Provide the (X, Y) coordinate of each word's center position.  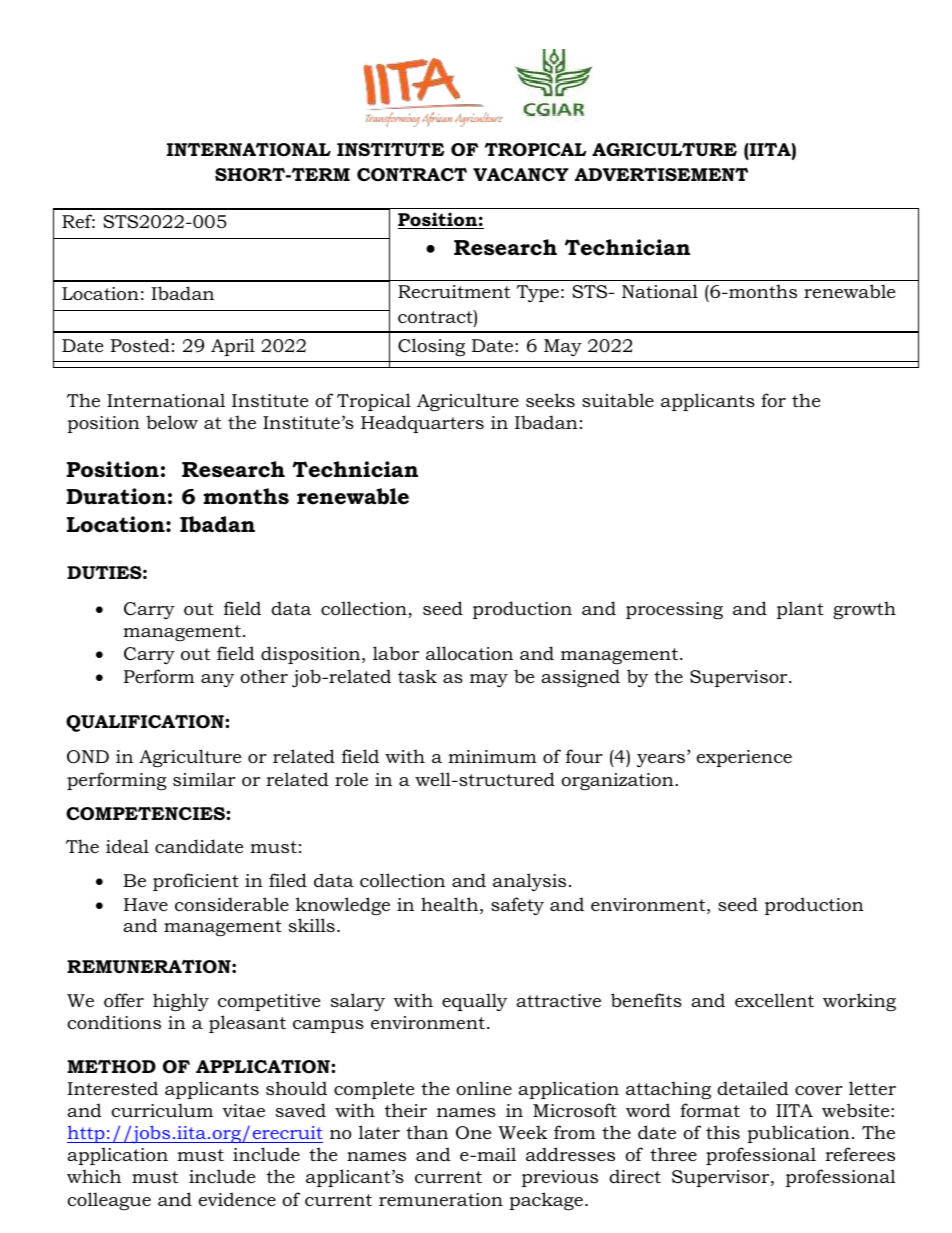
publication (798, 1134)
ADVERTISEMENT (661, 175)
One (473, 1133)
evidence (237, 1199)
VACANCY (521, 175)
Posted (140, 345)
